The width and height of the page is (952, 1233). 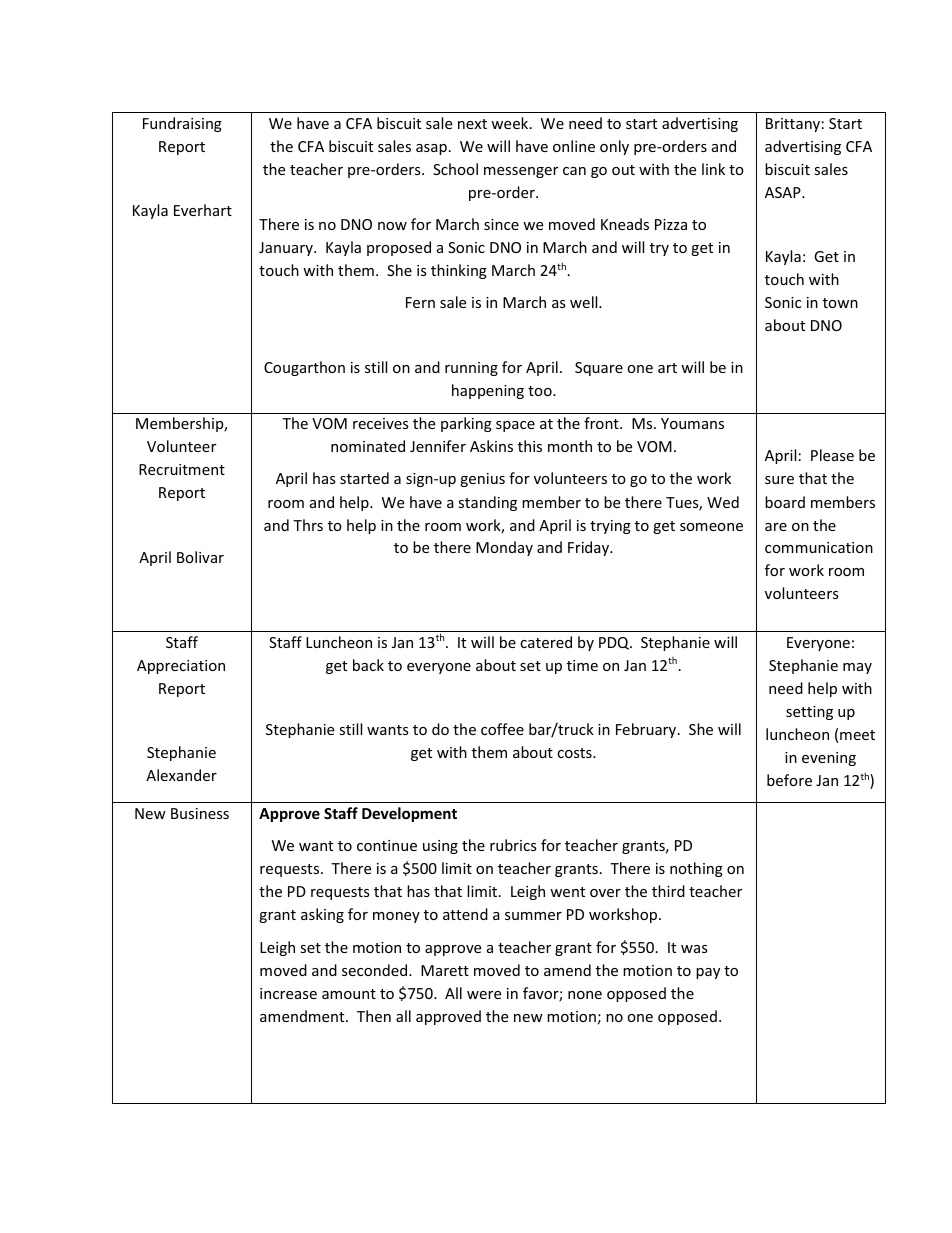 I want to click on Bolivar, so click(x=200, y=557).
